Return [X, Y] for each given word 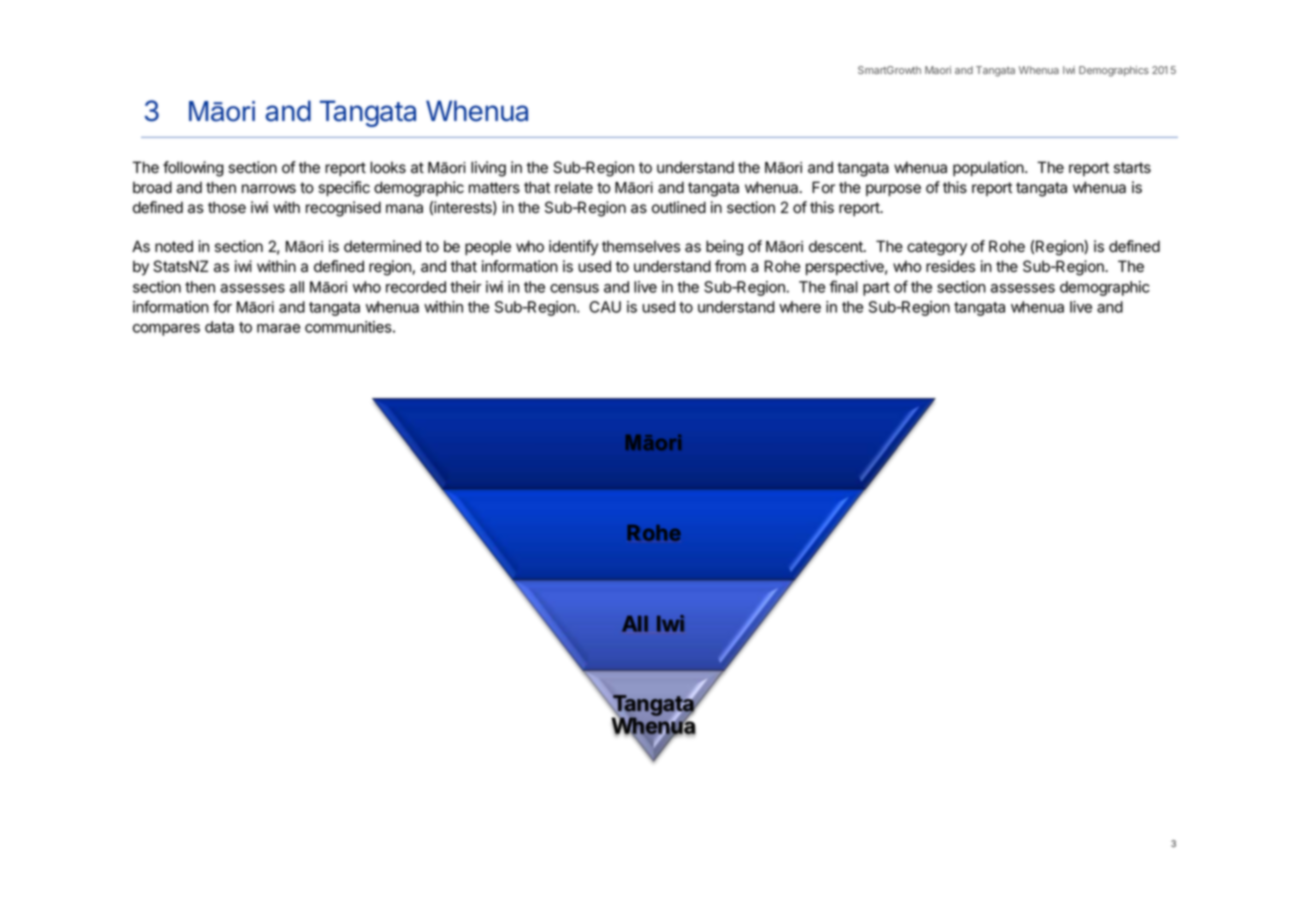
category [937, 248]
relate [574, 187]
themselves [641, 246]
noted [174, 246]
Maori [938, 70]
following [193, 169]
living [488, 169]
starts [1132, 168]
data [219, 327]
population [989, 168]
